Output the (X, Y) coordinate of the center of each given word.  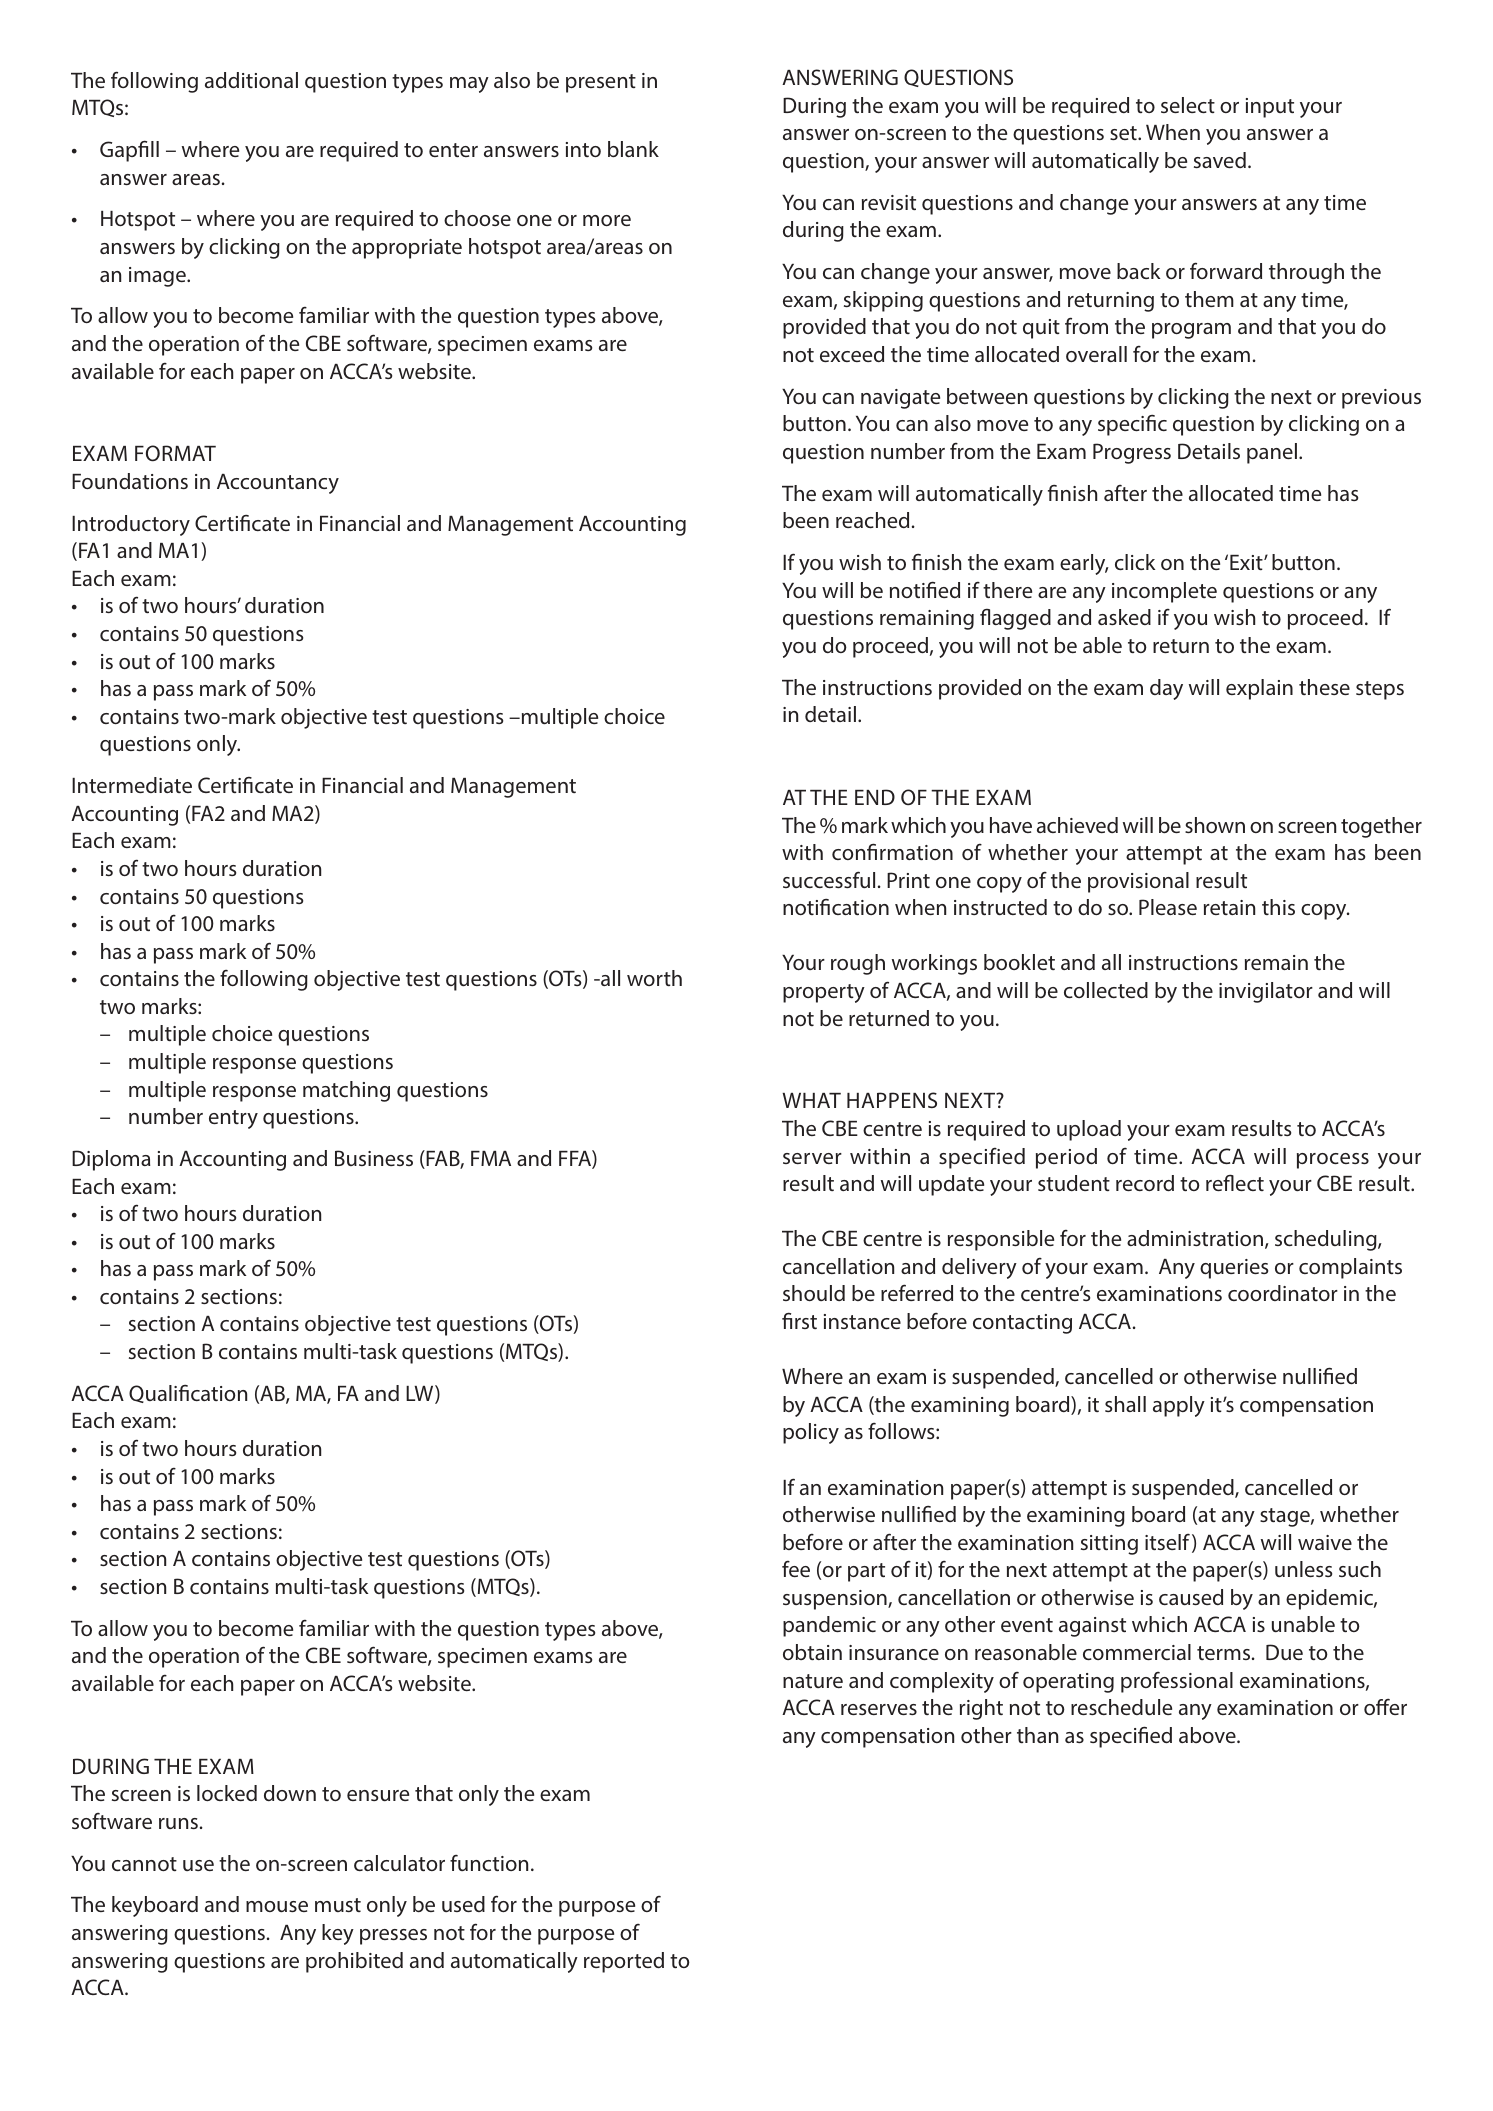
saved (1220, 160)
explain (1259, 689)
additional (251, 80)
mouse (277, 1906)
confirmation (892, 851)
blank (633, 149)
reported (624, 1962)
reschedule (1121, 1707)
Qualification (188, 1394)
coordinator (1283, 1293)
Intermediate (132, 785)
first (799, 1320)
